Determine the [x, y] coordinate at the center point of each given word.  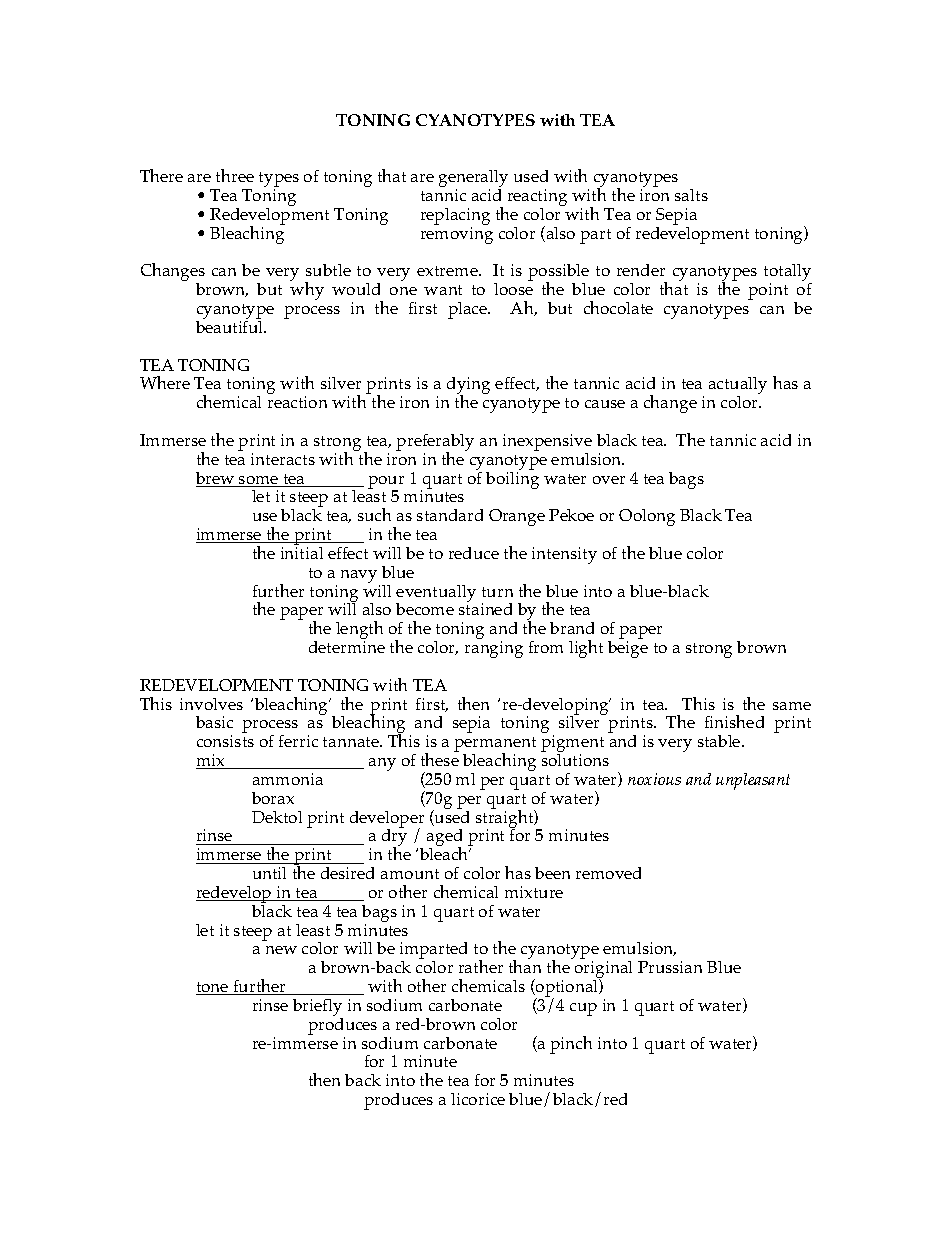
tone [213, 988]
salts [691, 195]
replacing [455, 218]
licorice [478, 1099]
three [235, 175]
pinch [571, 1045]
